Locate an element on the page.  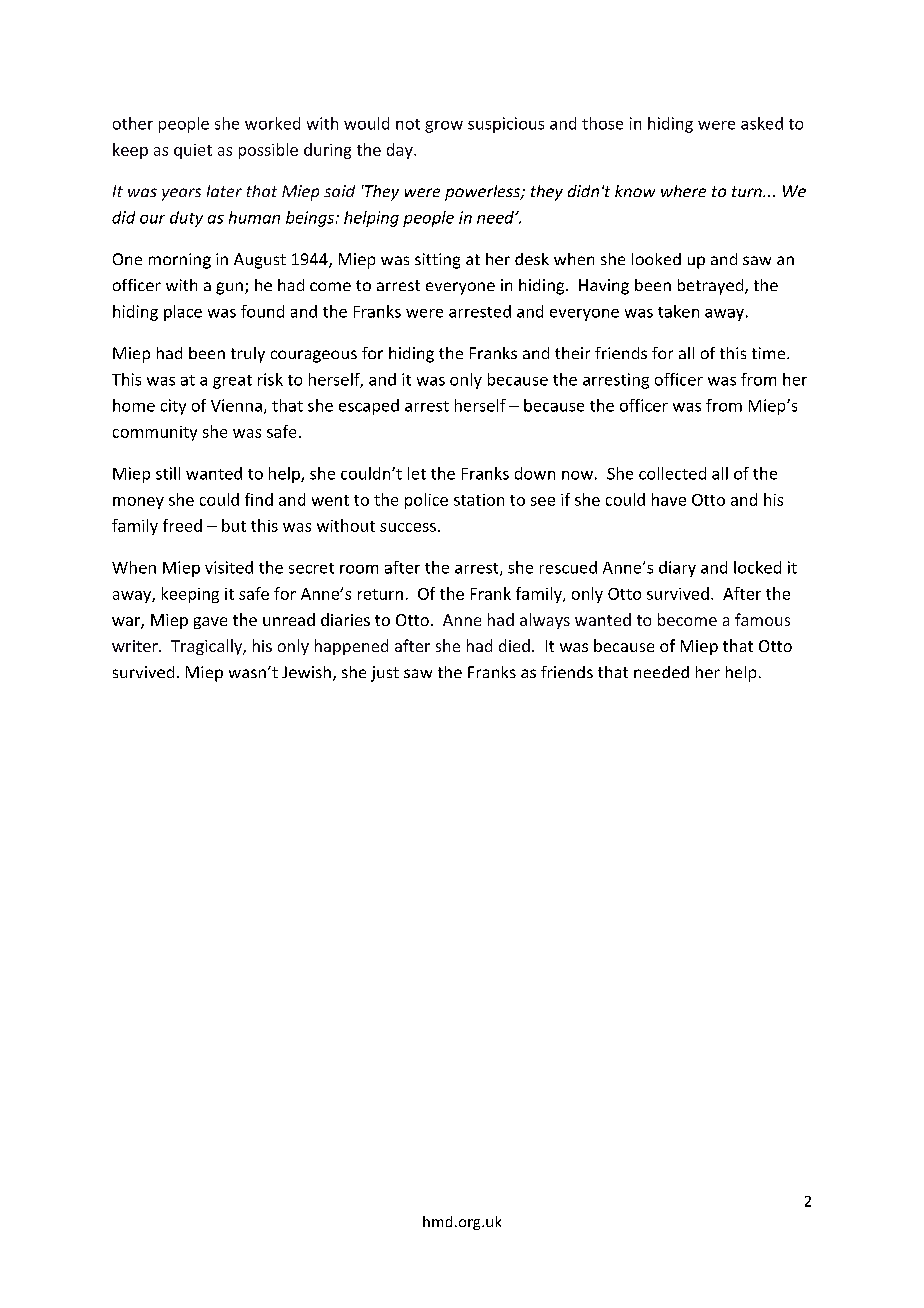
sitting is located at coordinates (437, 261).
